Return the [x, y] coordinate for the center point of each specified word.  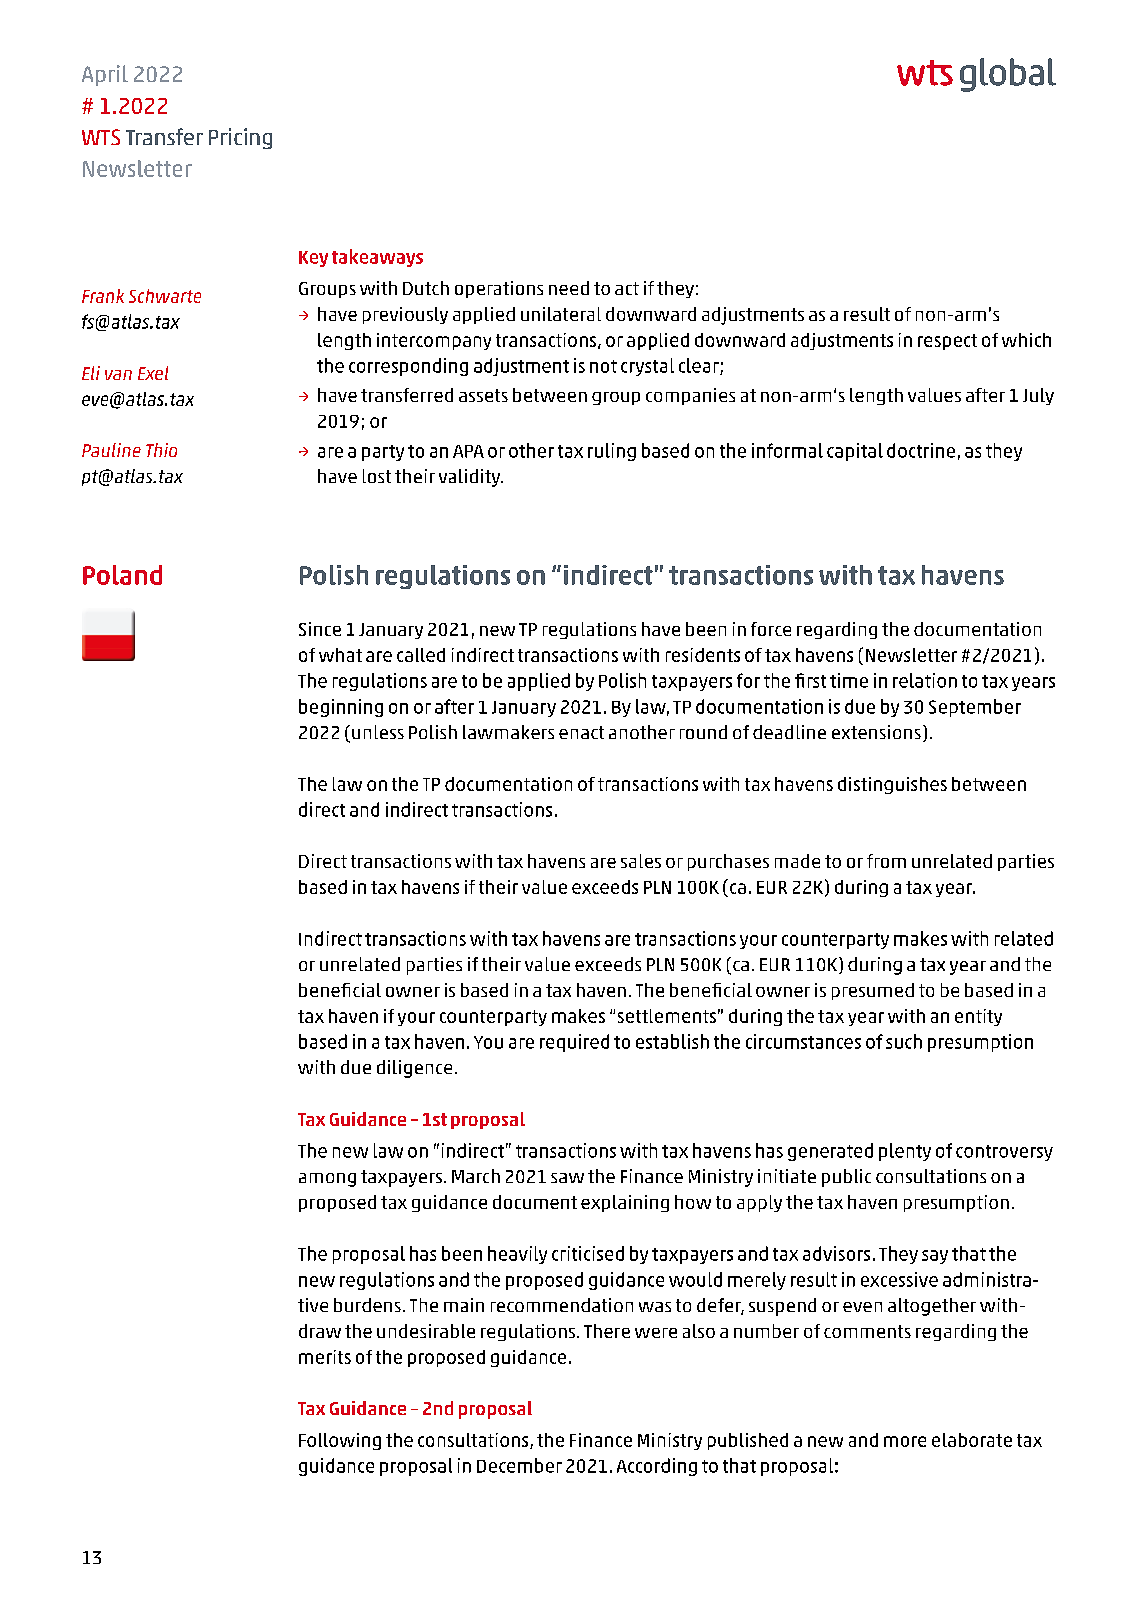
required [574, 1043]
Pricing [240, 138]
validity [471, 478]
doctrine [921, 450]
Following [340, 1441]
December [519, 1465]
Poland [122, 575]
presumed [873, 991]
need [569, 288]
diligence [414, 1069]
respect [947, 342]
